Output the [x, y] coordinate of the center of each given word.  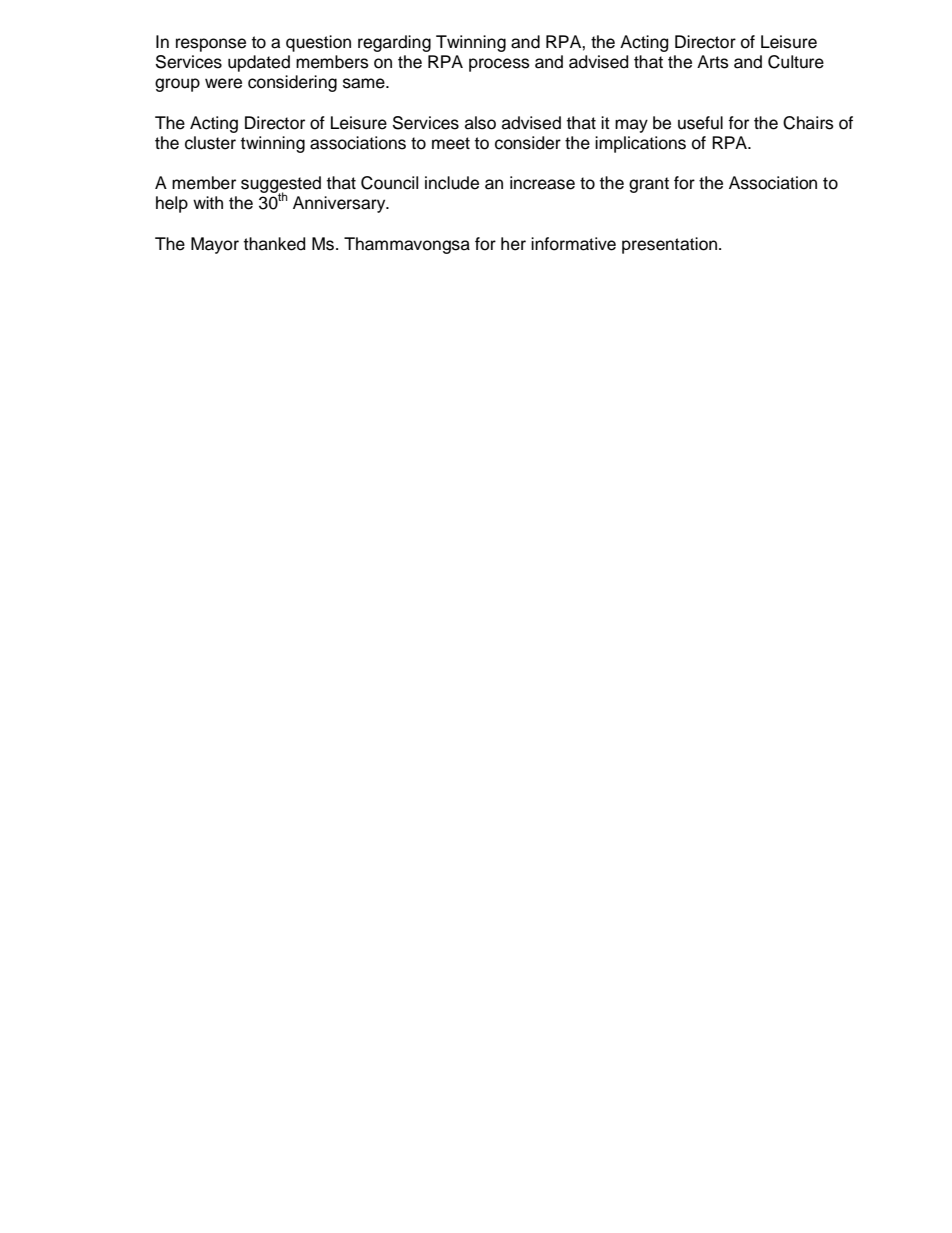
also [480, 123]
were [223, 83]
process [499, 65]
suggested [281, 185]
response [211, 45]
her [513, 244]
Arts [713, 62]
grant [649, 185]
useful [700, 123]
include [452, 183]
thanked [274, 244]
